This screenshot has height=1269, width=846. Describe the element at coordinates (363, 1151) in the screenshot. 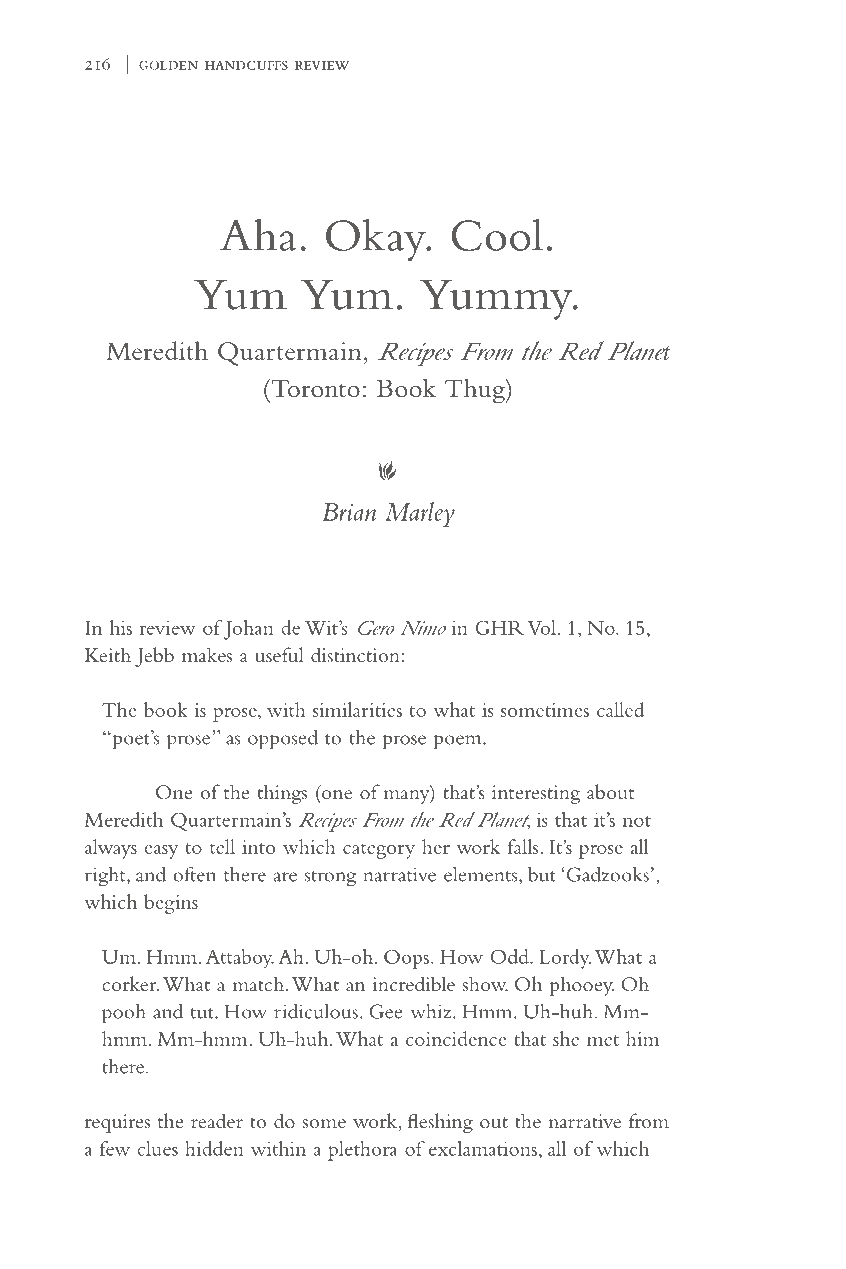

I see `plethora` at that location.
